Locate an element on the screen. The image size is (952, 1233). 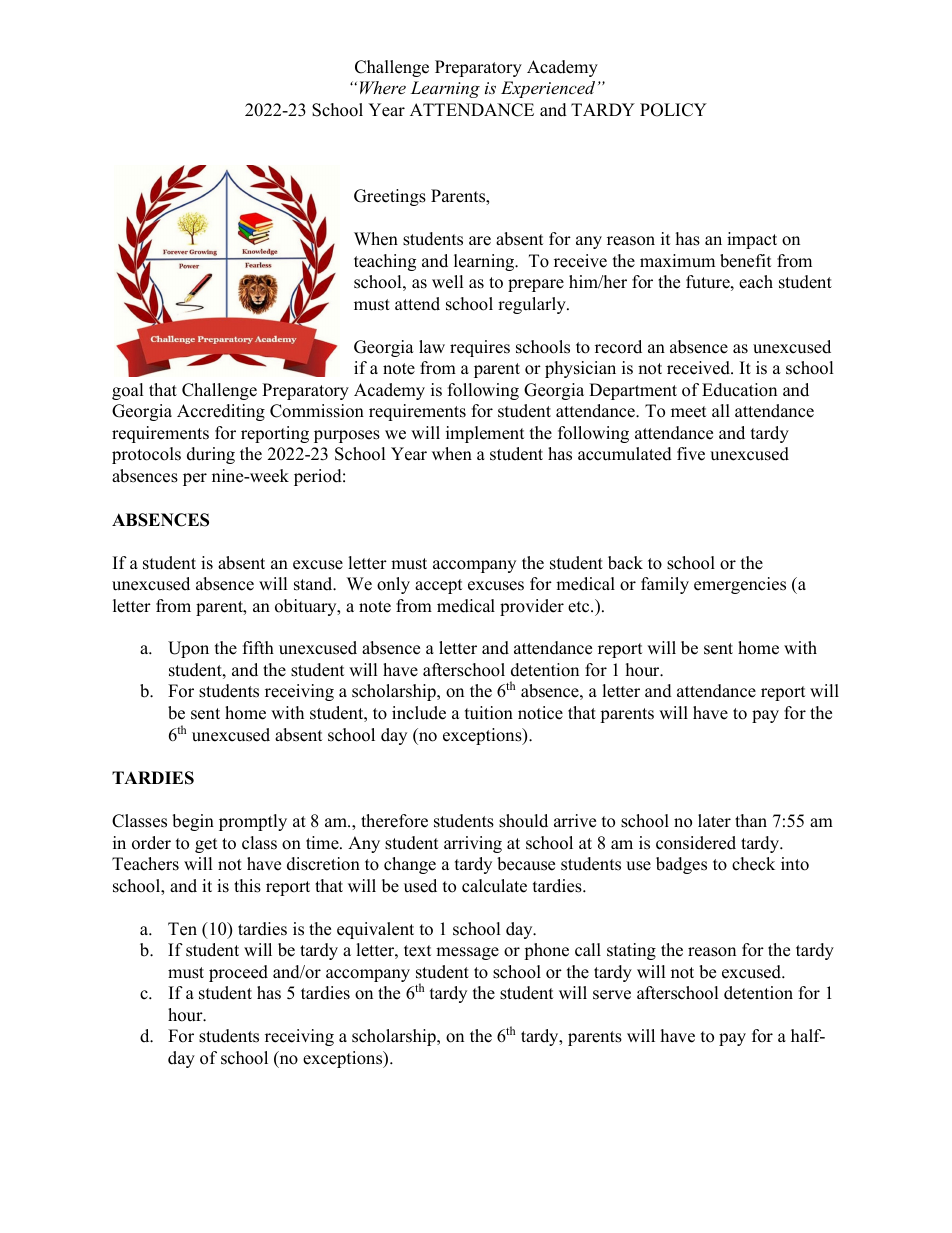
message is located at coordinates (467, 953).
